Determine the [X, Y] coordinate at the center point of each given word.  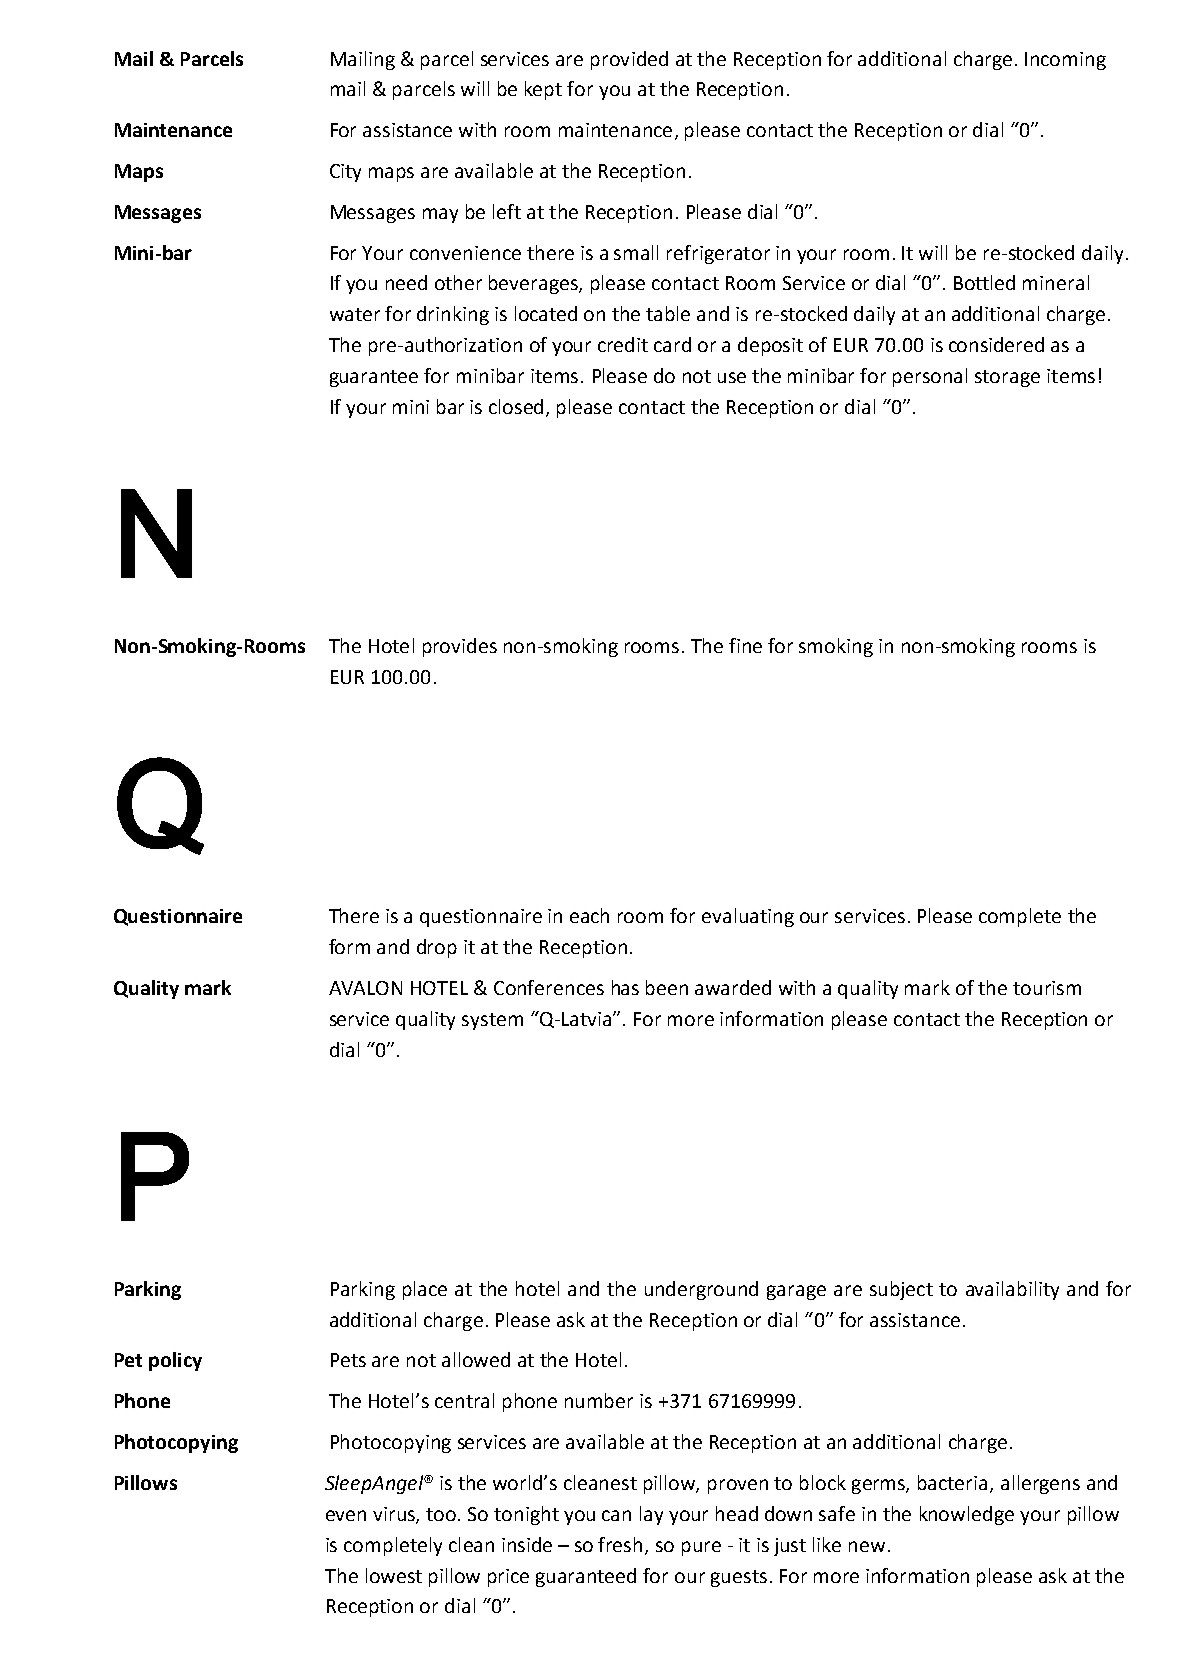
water [355, 314]
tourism [1047, 988]
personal [930, 377]
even [346, 1515]
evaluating [748, 917]
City [345, 173]
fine [745, 645]
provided [629, 60]
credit [623, 344]
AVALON [365, 988]
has [625, 987]
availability [1012, 1290]
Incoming [1065, 61]
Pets [348, 1360]
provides [460, 647]
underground [701, 1290]
